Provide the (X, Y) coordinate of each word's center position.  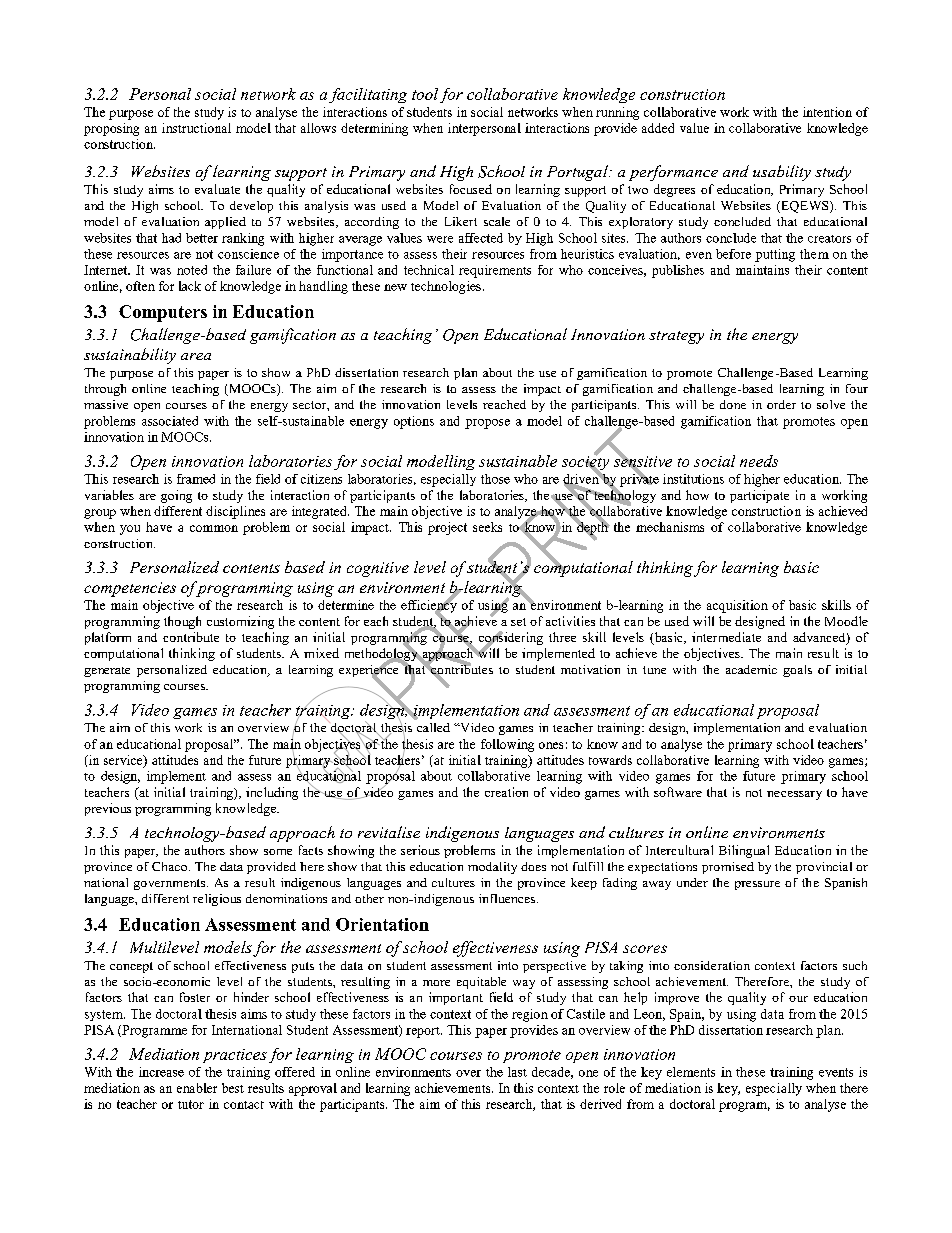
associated (170, 421)
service (124, 761)
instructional (196, 128)
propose (487, 424)
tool (425, 94)
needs (759, 461)
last (517, 1072)
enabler (197, 1088)
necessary (794, 795)
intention (827, 112)
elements (691, 1072)
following (507, 745)
